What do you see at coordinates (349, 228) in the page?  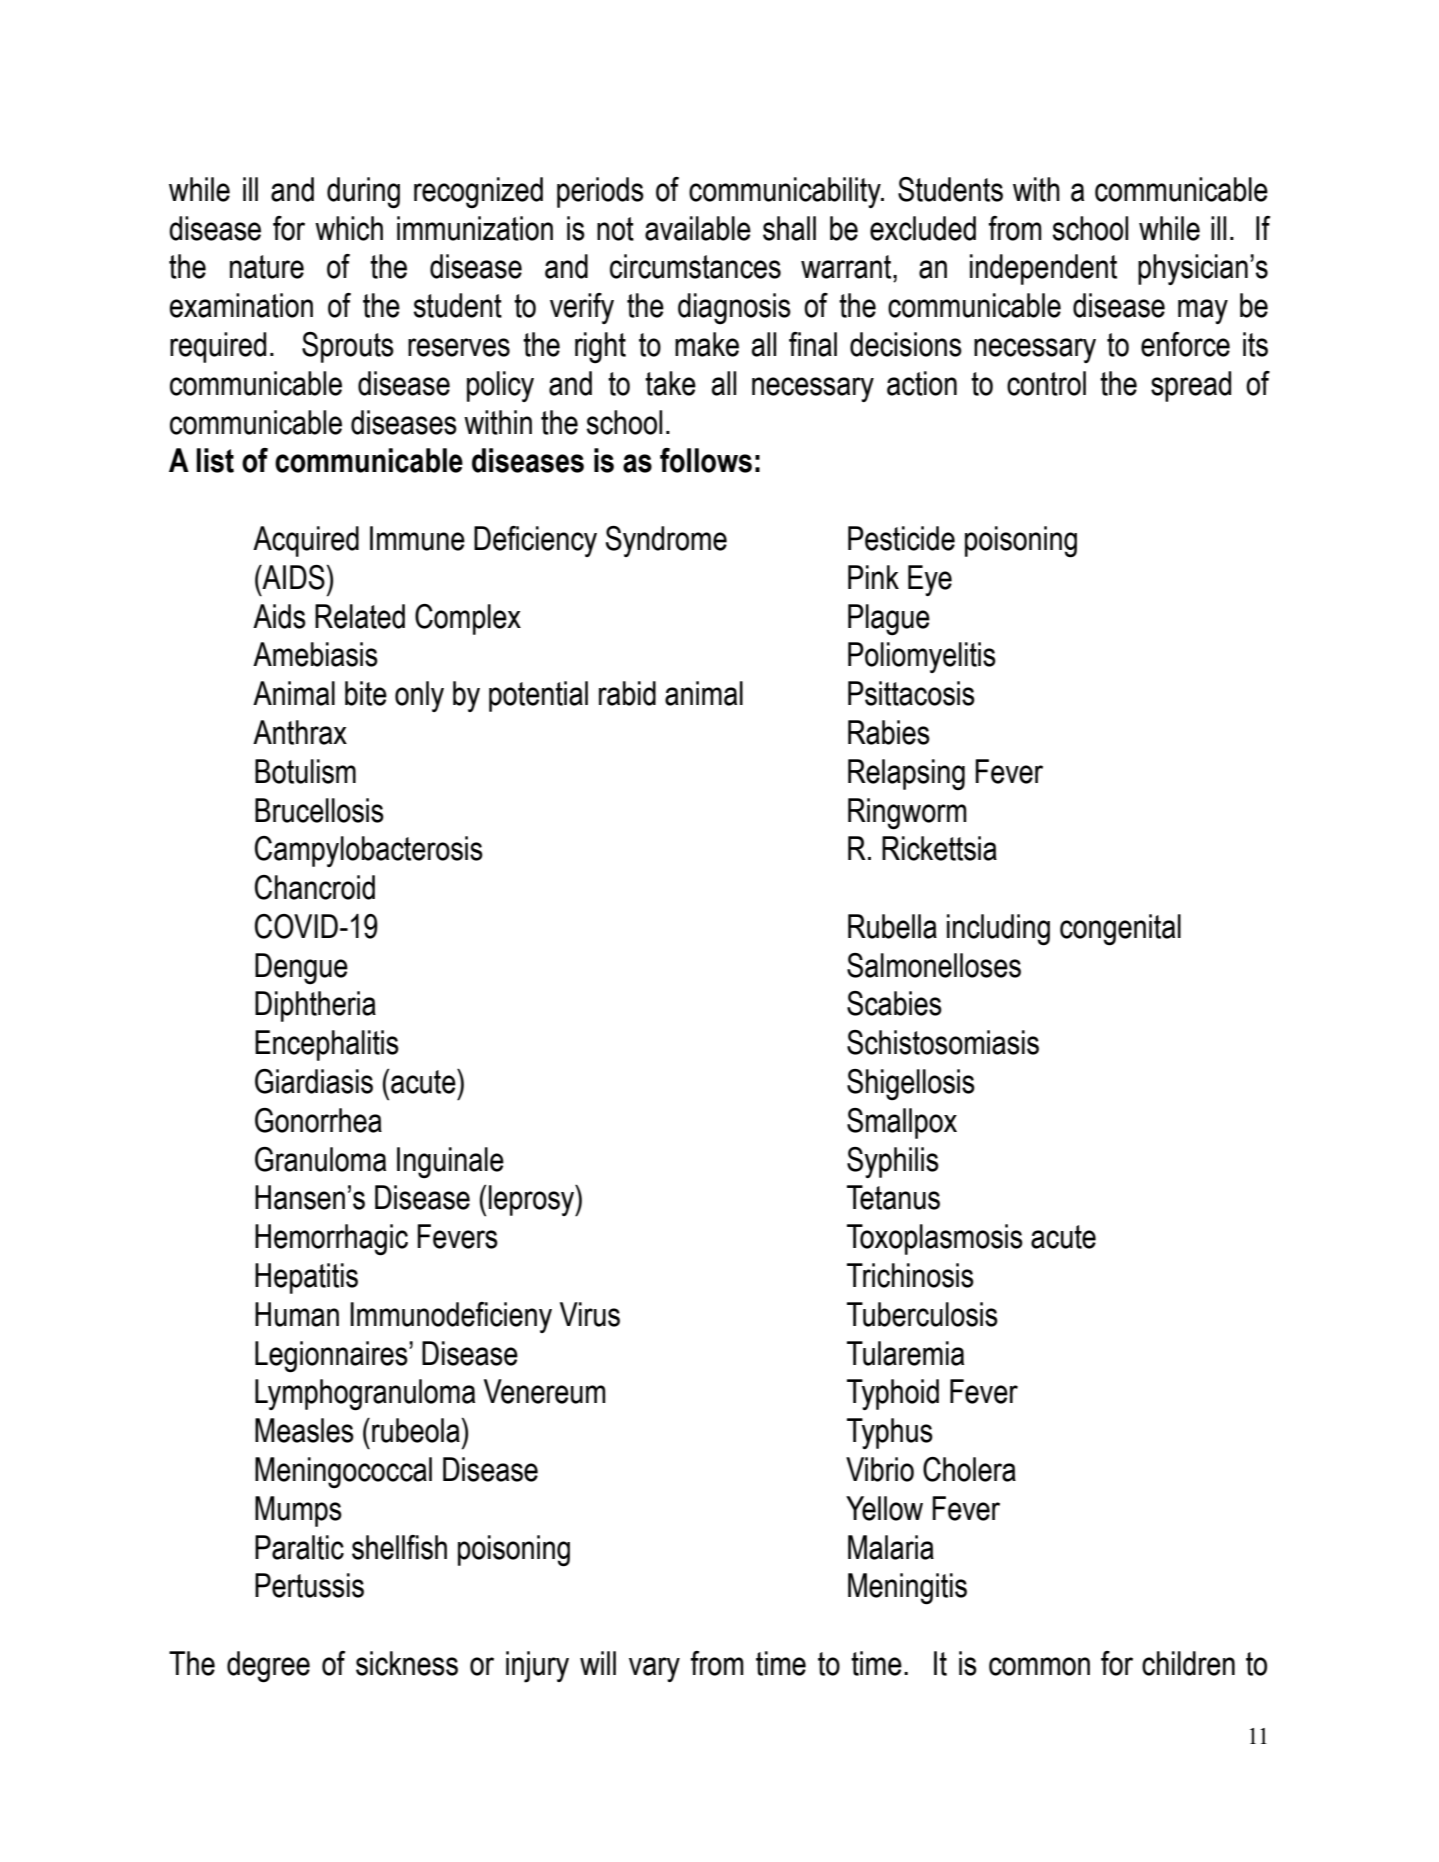 I see `which` at bounding box center [349, 228].
